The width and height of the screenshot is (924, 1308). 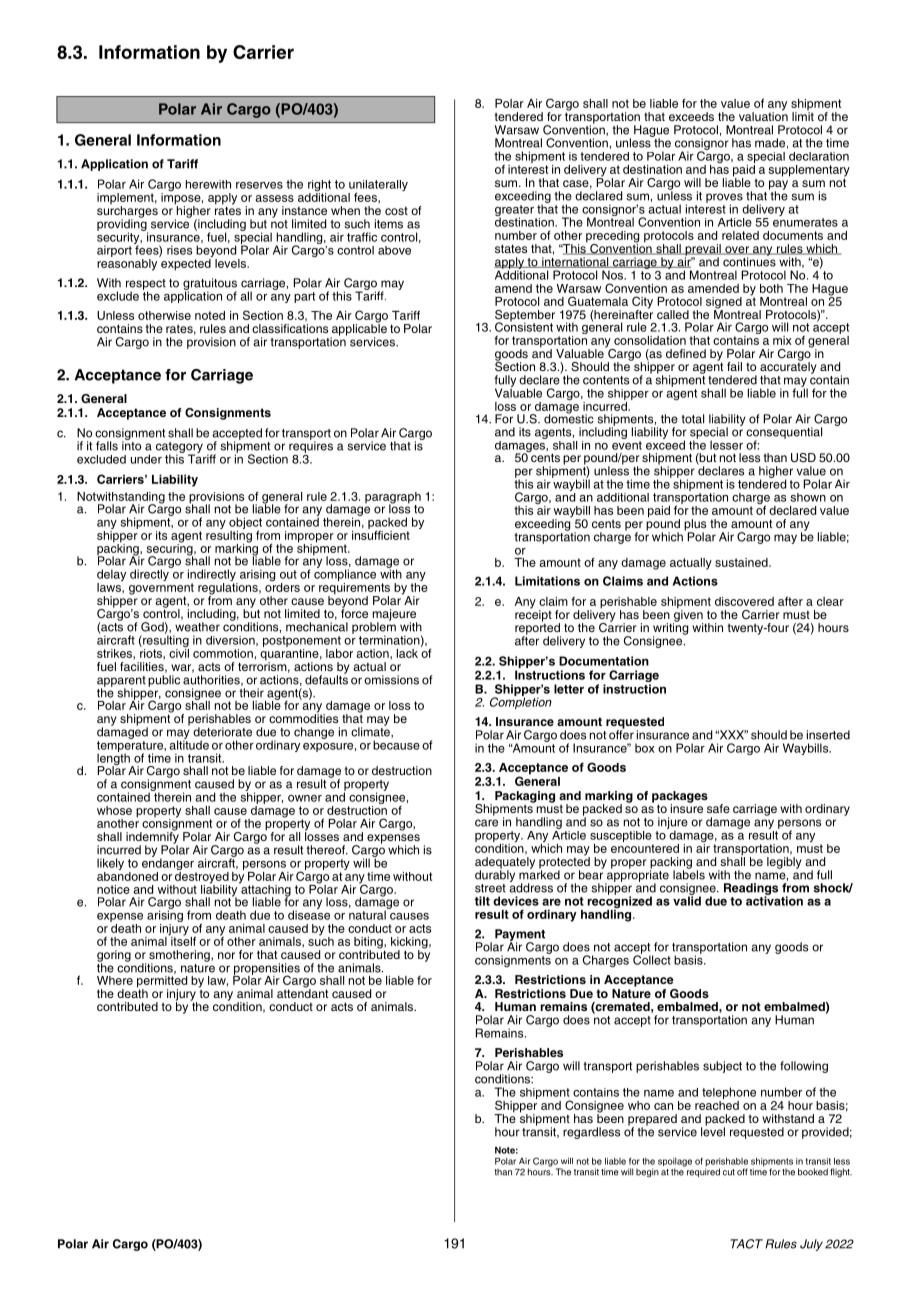 I want to click on adequately, so click(x=505, y=864).
